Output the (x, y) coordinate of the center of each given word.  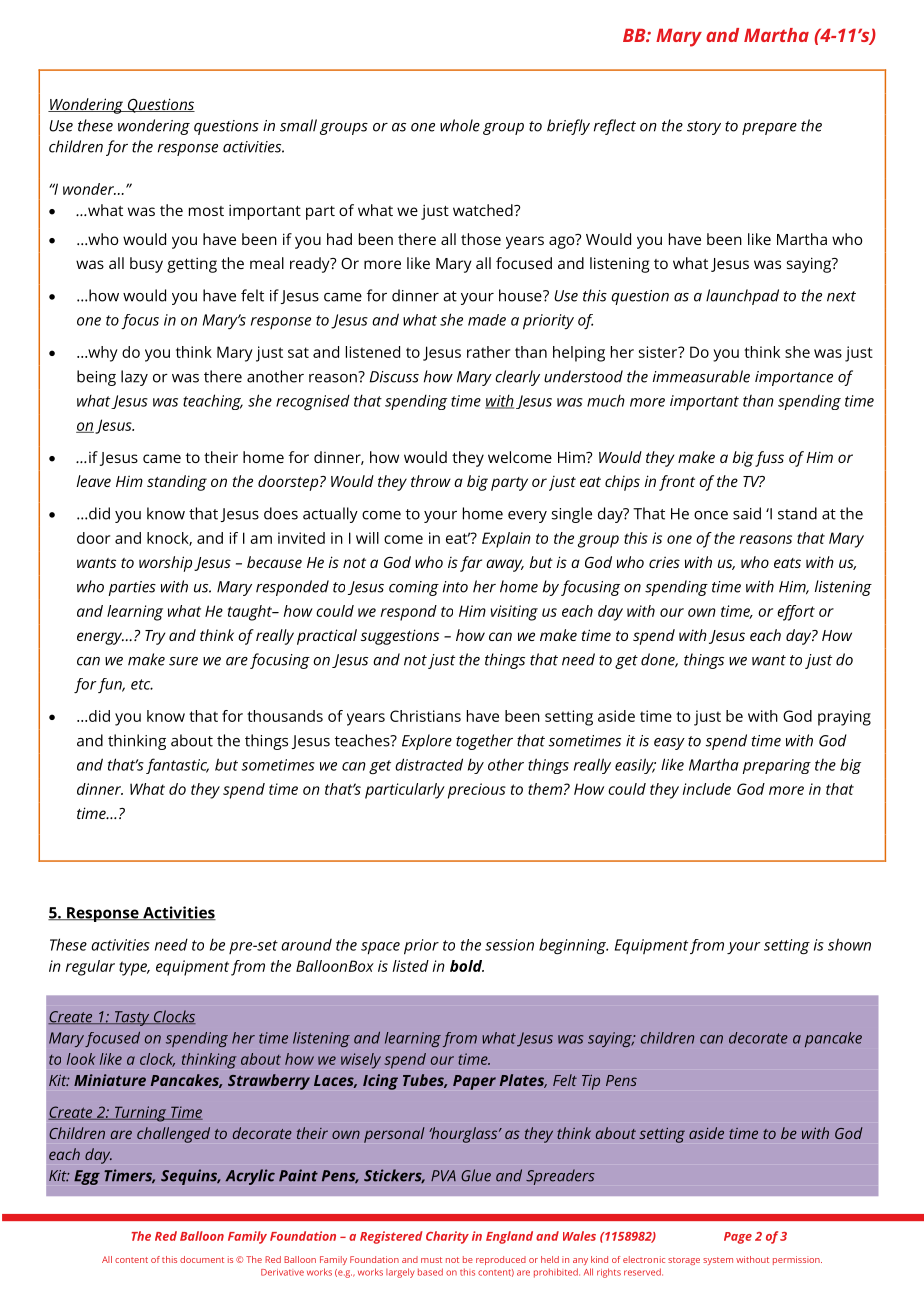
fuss (769, 459)
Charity (447, 1237)
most (206, 211)
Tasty (132, 1018)
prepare (769, 129)
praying (844, 718)
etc (142, 684)
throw (431, 481)
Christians (425, 716)
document (202, 1259)
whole (460, 125)
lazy (134, 378)
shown (849, 944)
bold (467, 966)
